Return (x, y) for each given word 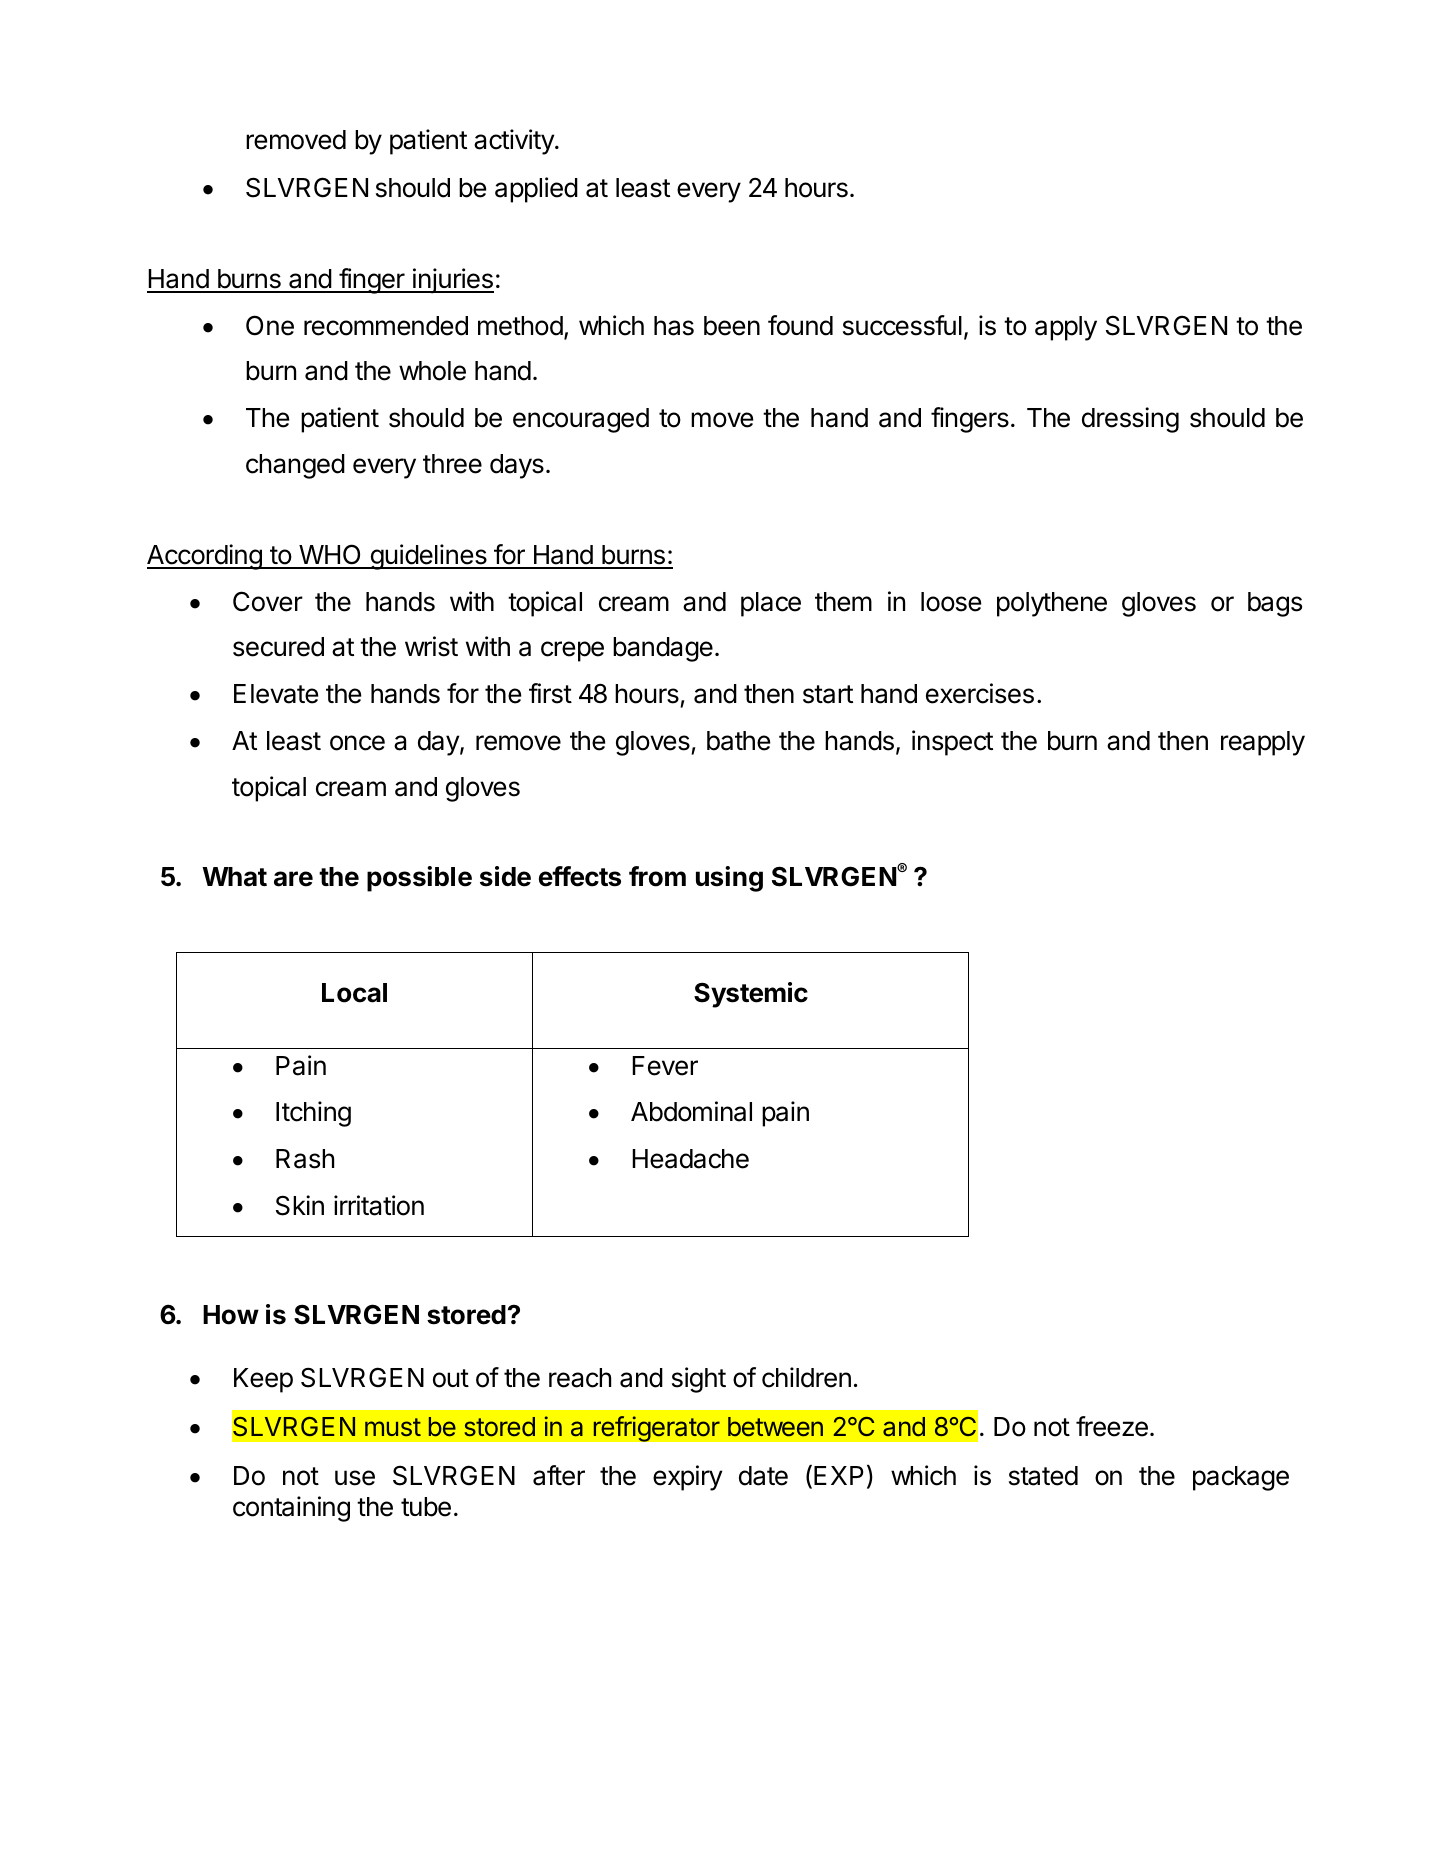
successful (902, 325)
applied (536, 190)
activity (515, 142)
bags (1275, 604)
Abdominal (691, 1111)
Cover (268, 601)
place (771, 604)
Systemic (751, 995)
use (355, 1478)
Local (354, 993)
